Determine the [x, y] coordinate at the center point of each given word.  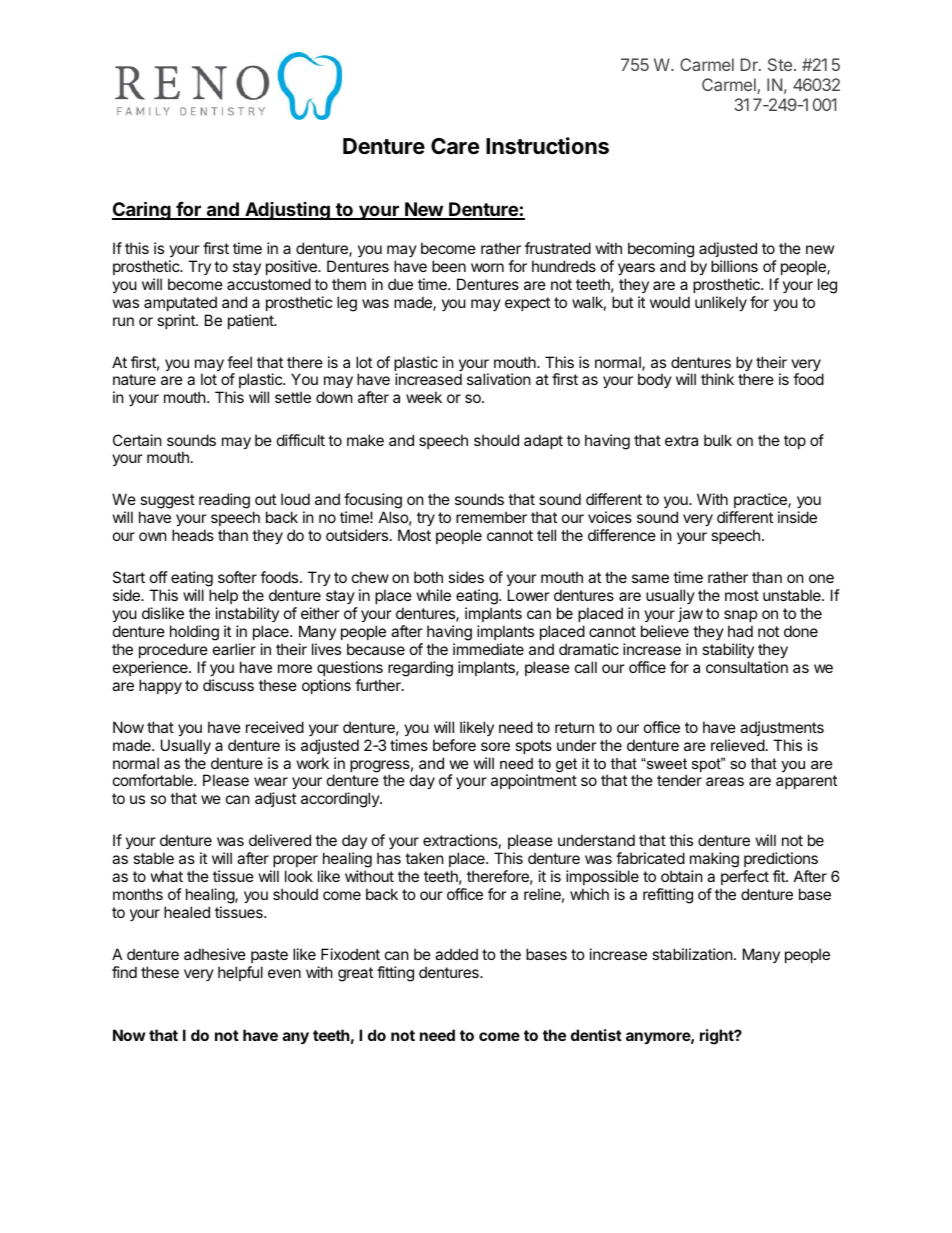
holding [194, 633]
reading [224, 501]
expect [527, 304]
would [670, 302]
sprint [177, 321]
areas [725, 781]
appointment [534, 781]
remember [491, 517]
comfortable [154, 780]
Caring [142, 210]
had [740, 631]
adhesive [215, 954]
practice [760, 502]
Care [455, 146]
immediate [488, 649]
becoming [661, 250]
